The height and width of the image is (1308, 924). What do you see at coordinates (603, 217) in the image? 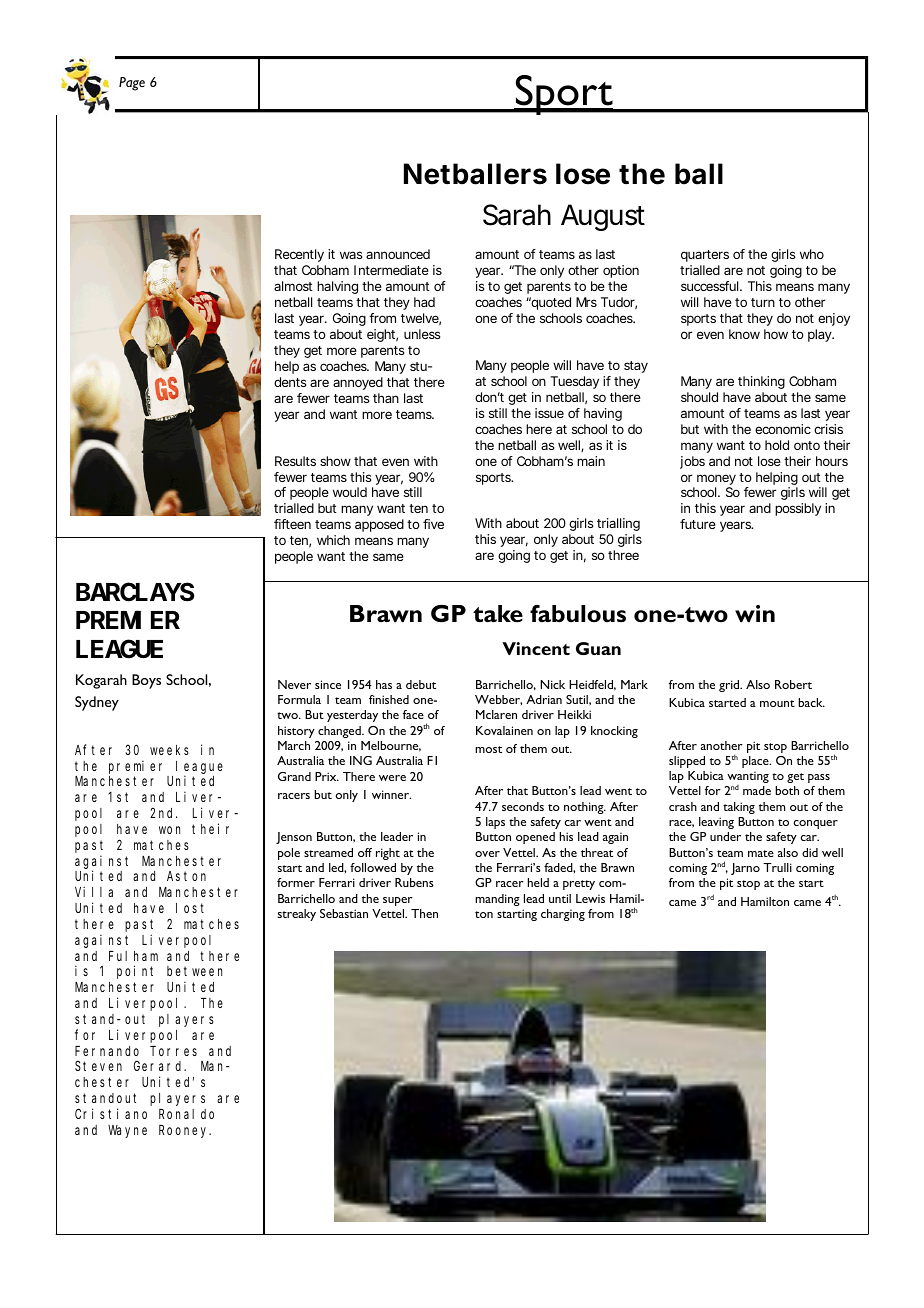
I see `August` at bounding box center [603, 217].
